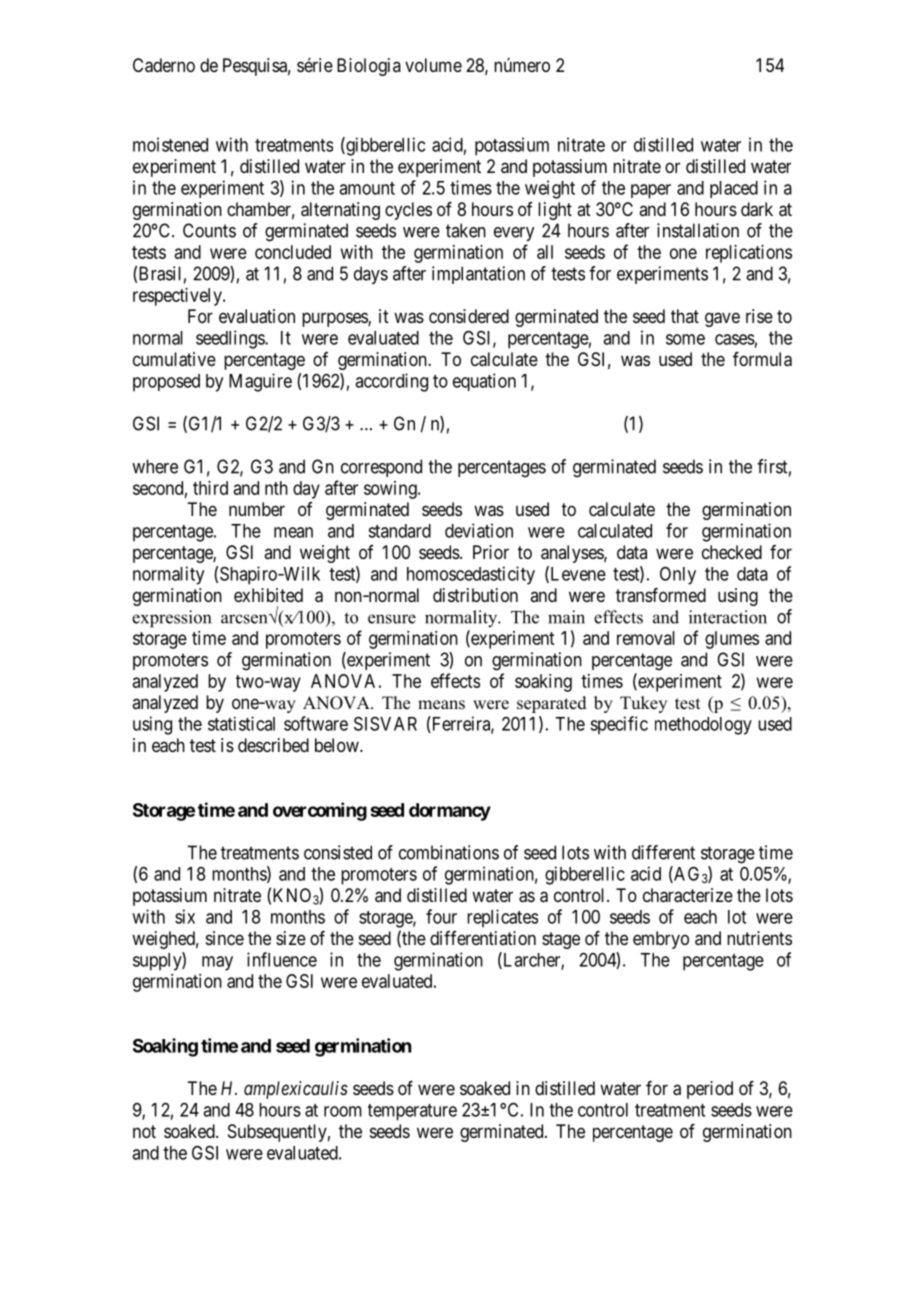 The width and height of the document is (924, 1308). I want to click on considered, so click(469, 316).
